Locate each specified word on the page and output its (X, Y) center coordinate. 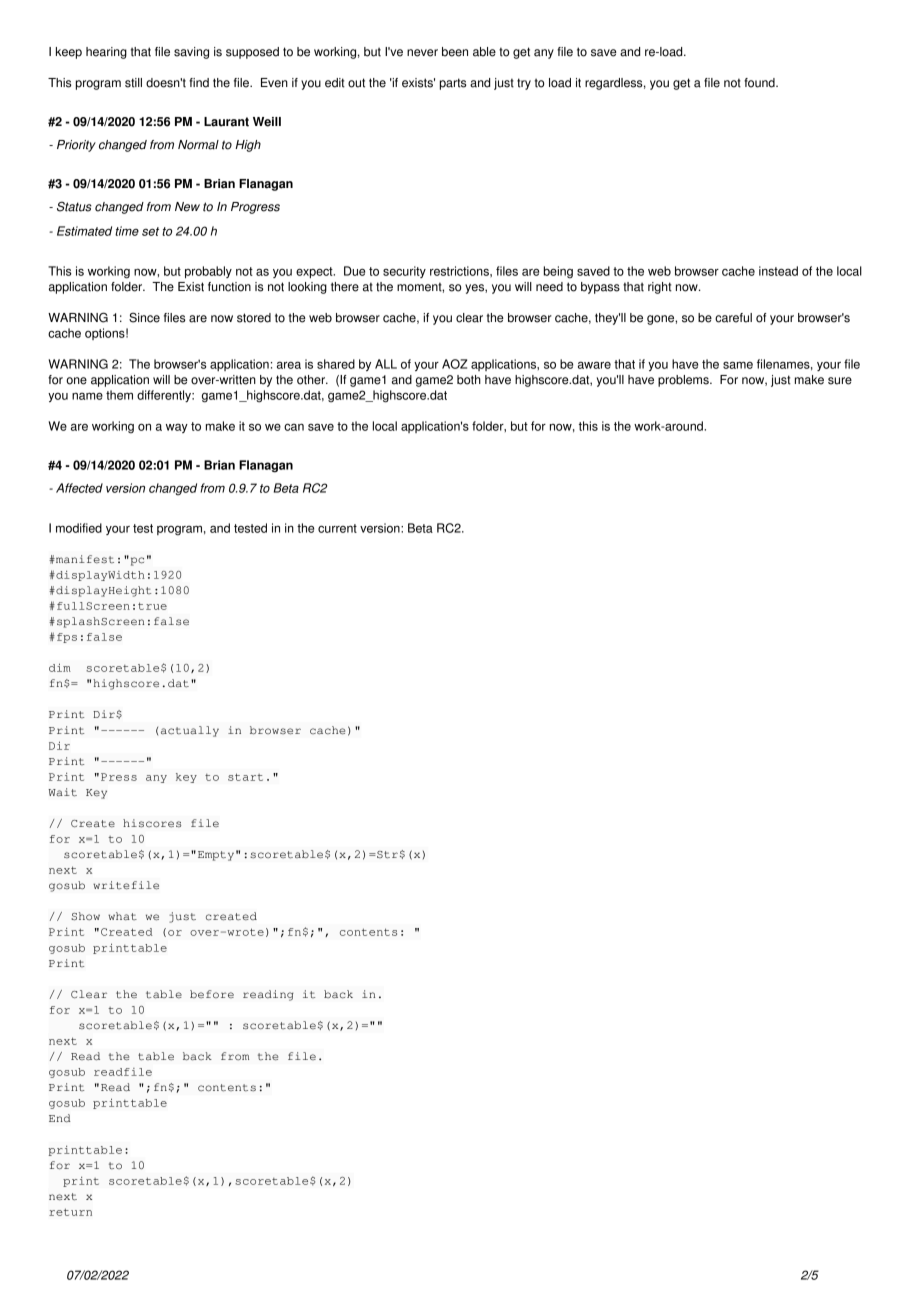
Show (85, 916)
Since (144, 317)
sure (840, 381)
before (212, 994)
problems (684, 381)
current (337, 528)
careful (733, 318)
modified (79, 528)
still (133, 83)
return (70, 1212)
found (760, 83)
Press (119, 777)
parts (453, 84)
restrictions (460, 271)
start (245, 777)
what (122, 916)
